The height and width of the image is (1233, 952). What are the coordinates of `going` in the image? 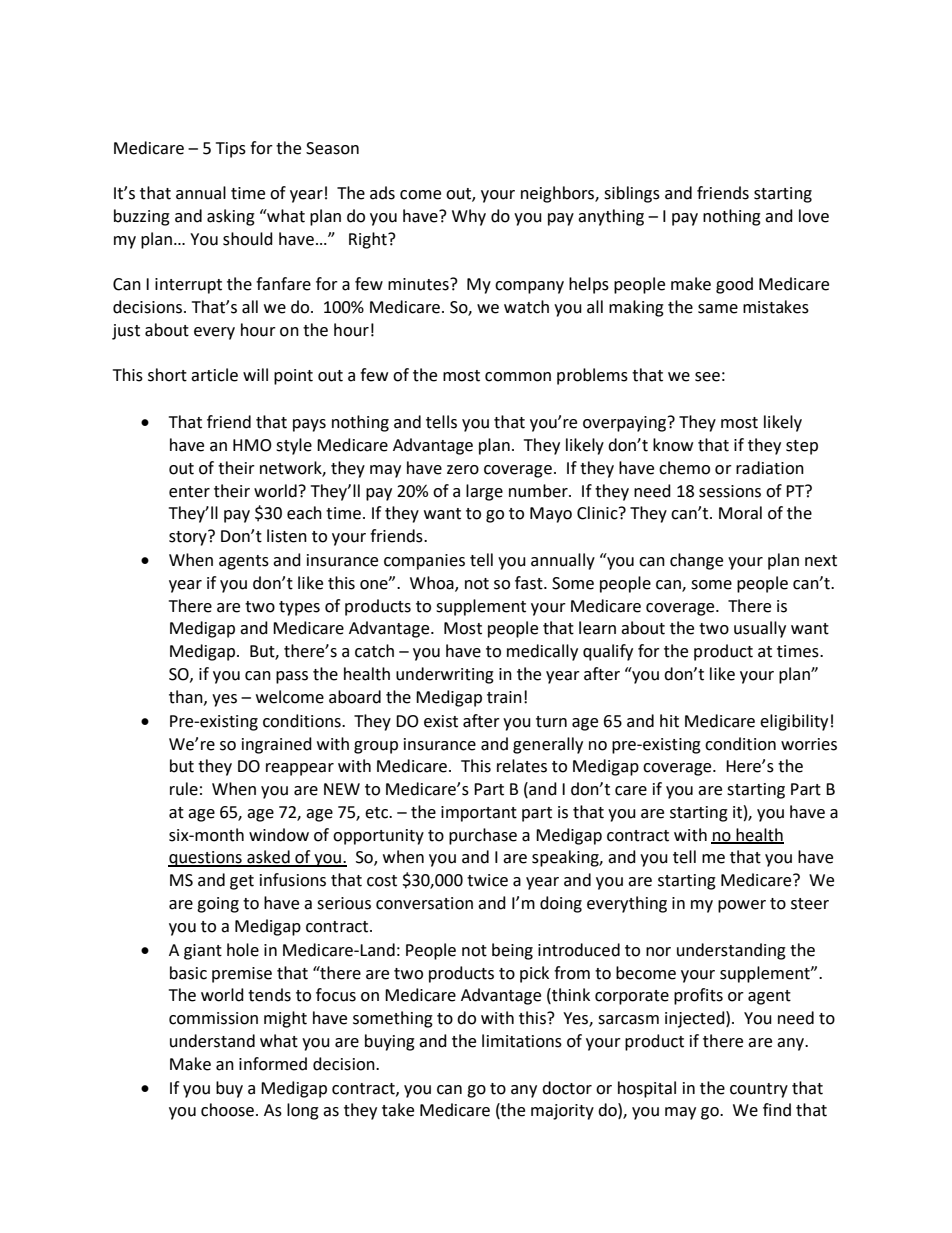 It's located at (218, 905).
